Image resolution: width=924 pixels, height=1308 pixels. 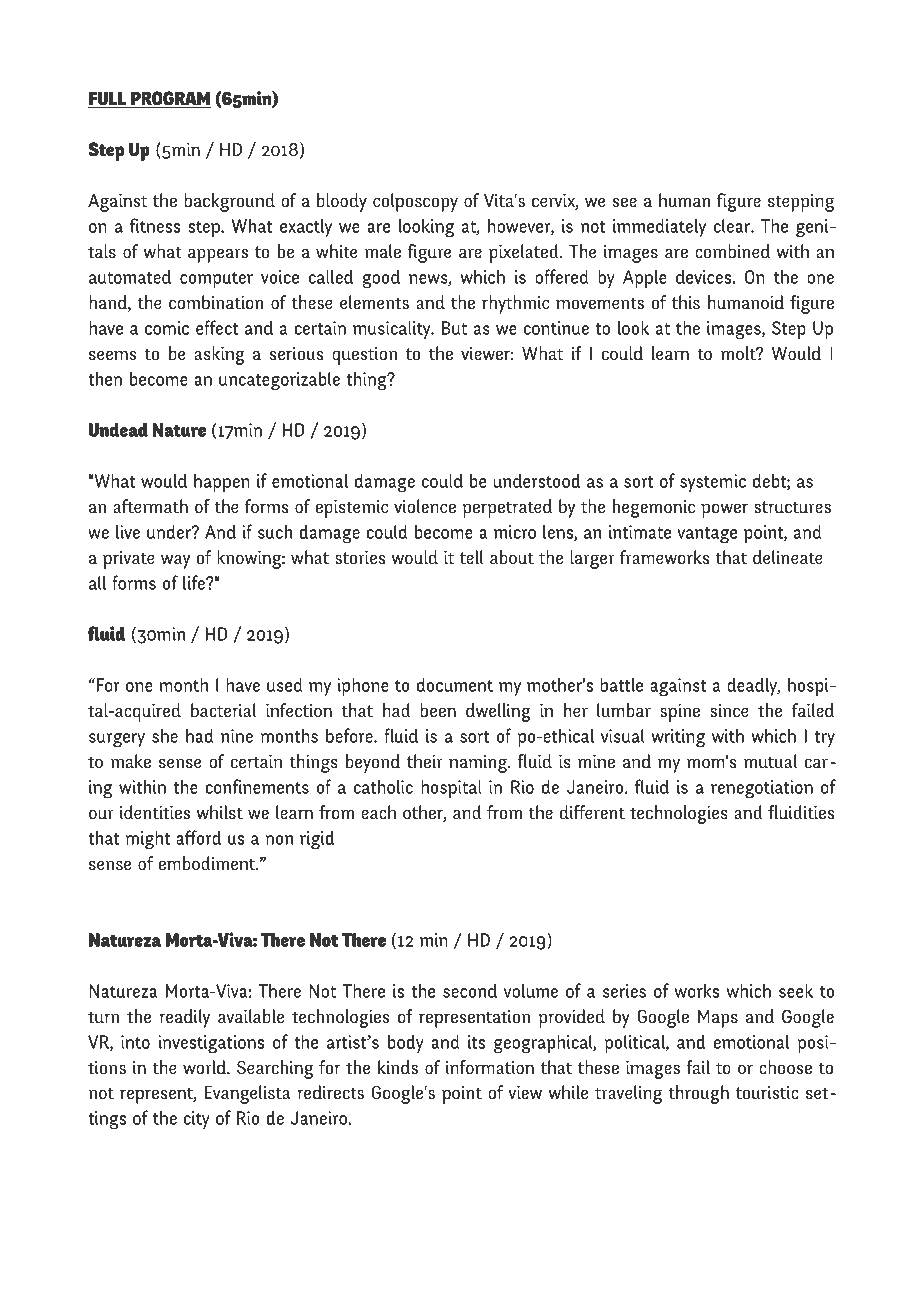 What do you see at coordinates (198, 837) in the document?
I see `afford` at bounding box center [198, 837].
